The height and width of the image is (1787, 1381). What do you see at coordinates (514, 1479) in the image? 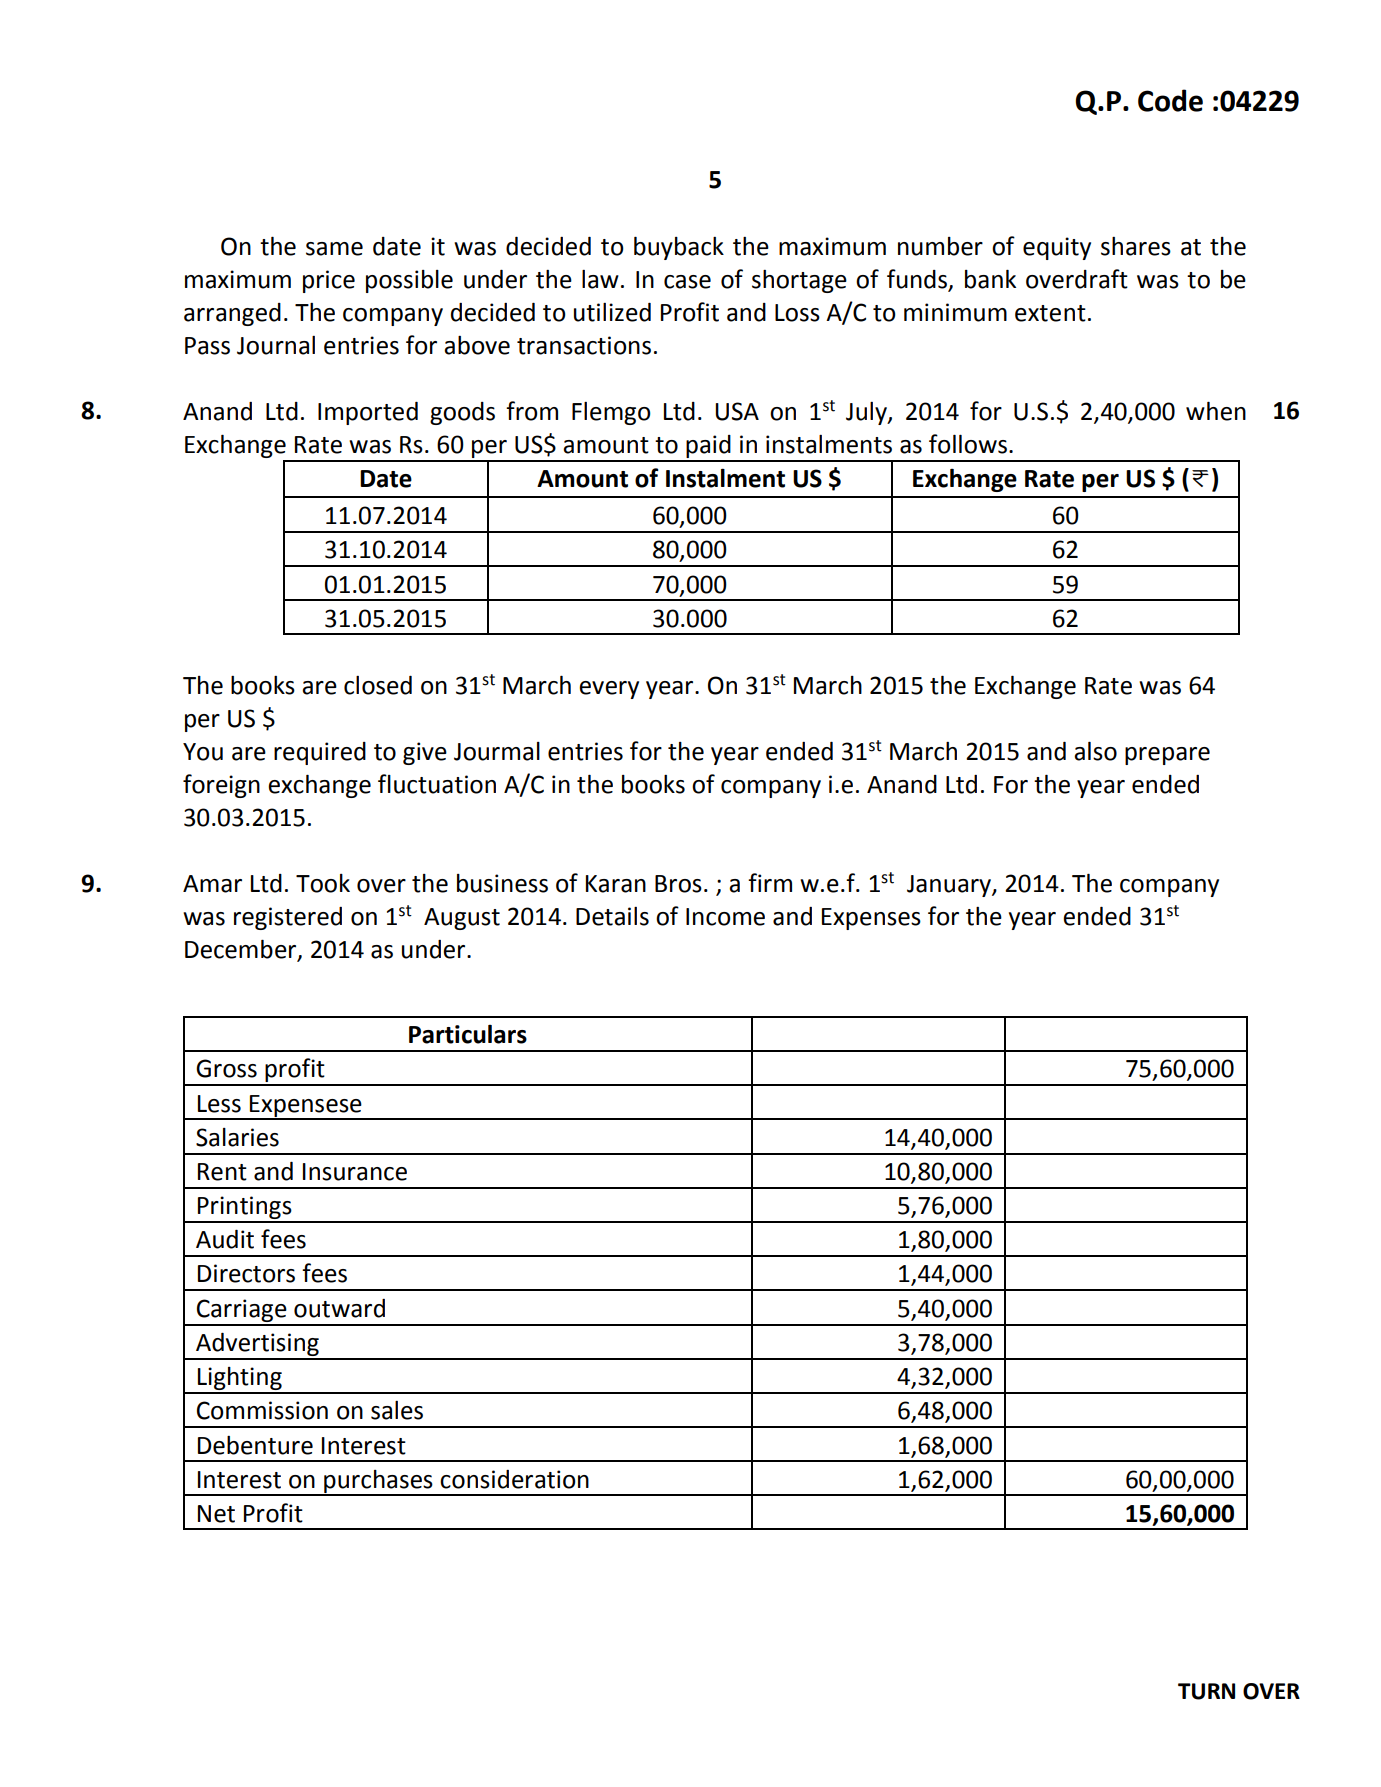
I see `consideration` at bounding box center [514, 1479].
